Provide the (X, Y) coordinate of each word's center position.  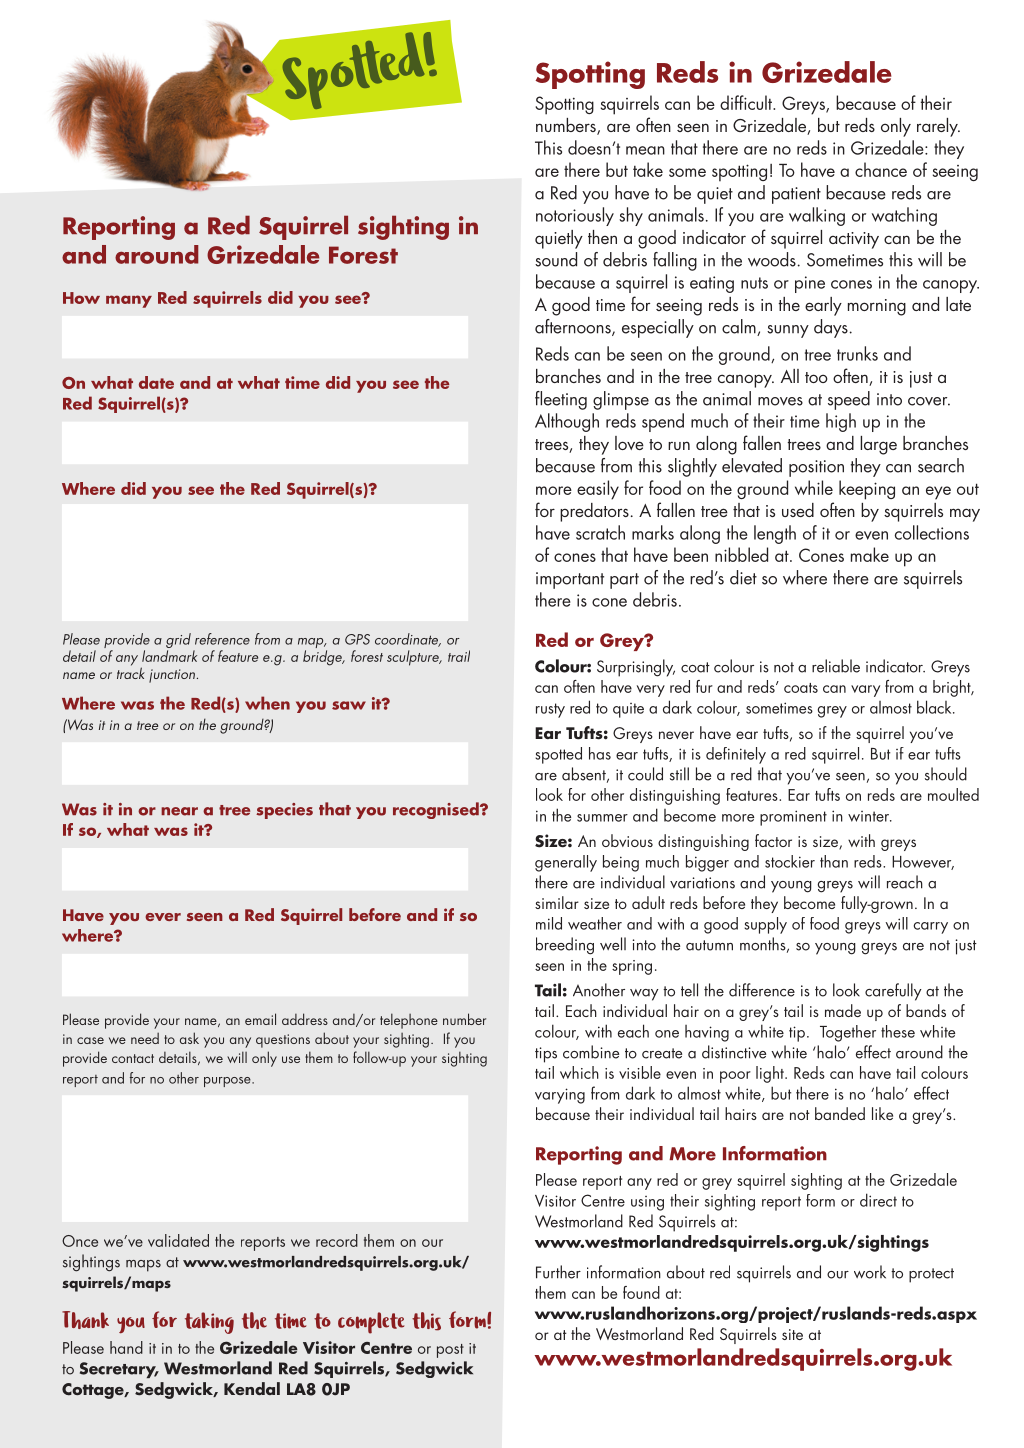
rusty (550, 710)
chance (881, 169)
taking (209, 1323)
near (179, 811)
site (792, 1334)
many (129, 301)
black (935, 707)
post (450, 1351)
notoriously (575, 216)
